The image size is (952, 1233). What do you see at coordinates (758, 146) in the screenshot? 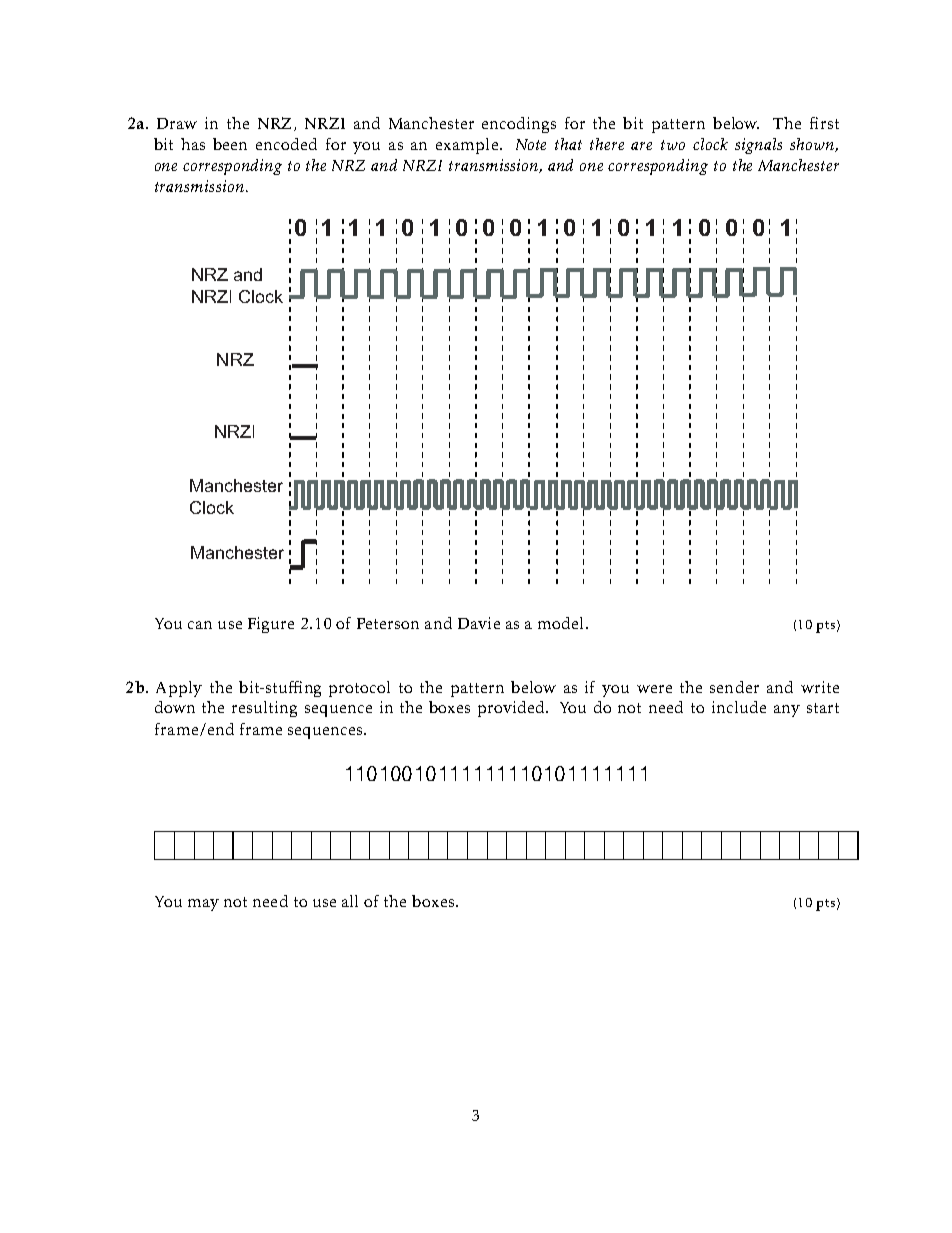
I see `signals` at bounding box center [758, 146].
